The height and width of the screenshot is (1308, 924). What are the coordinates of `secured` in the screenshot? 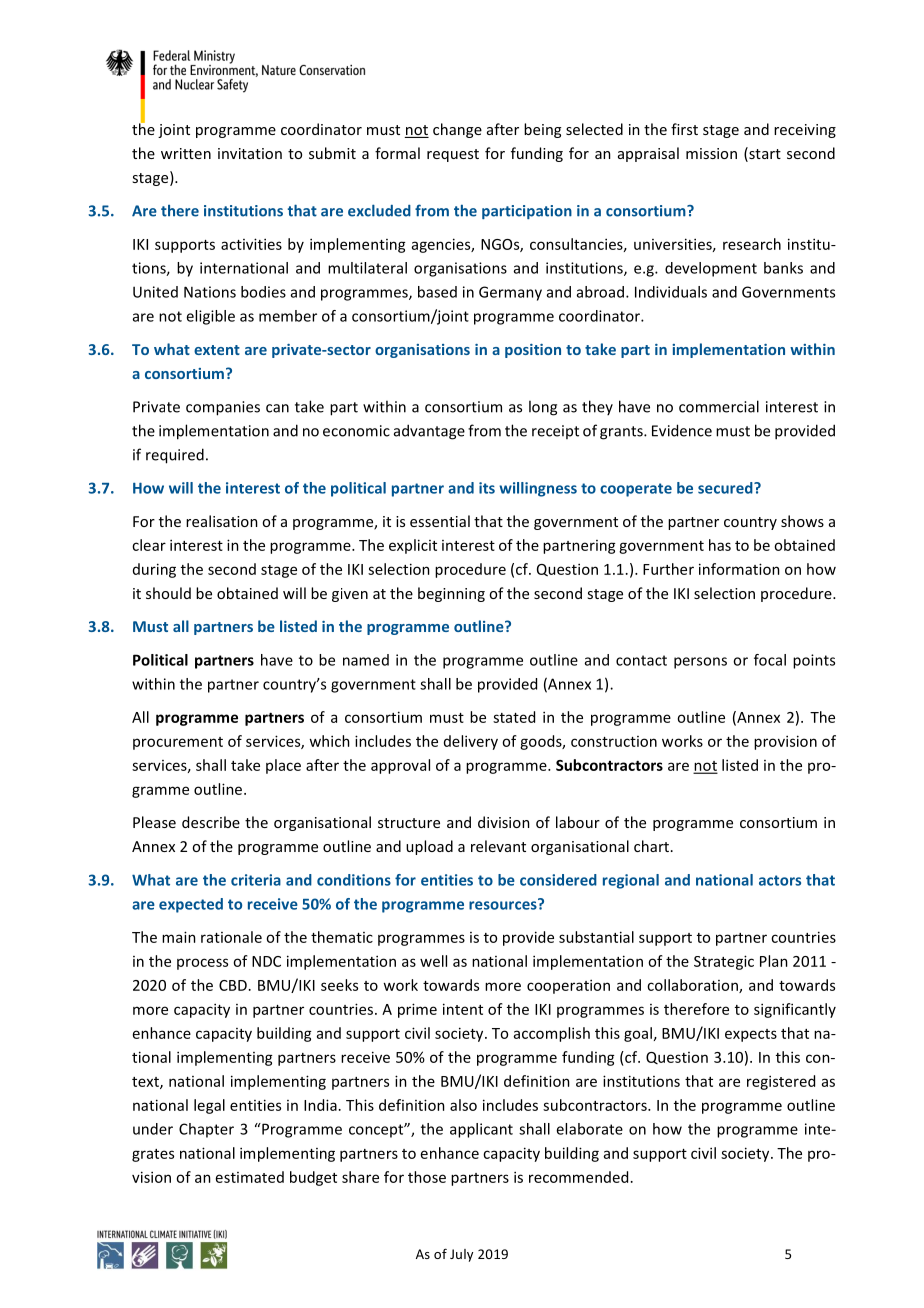 It's located at (726, 488).
